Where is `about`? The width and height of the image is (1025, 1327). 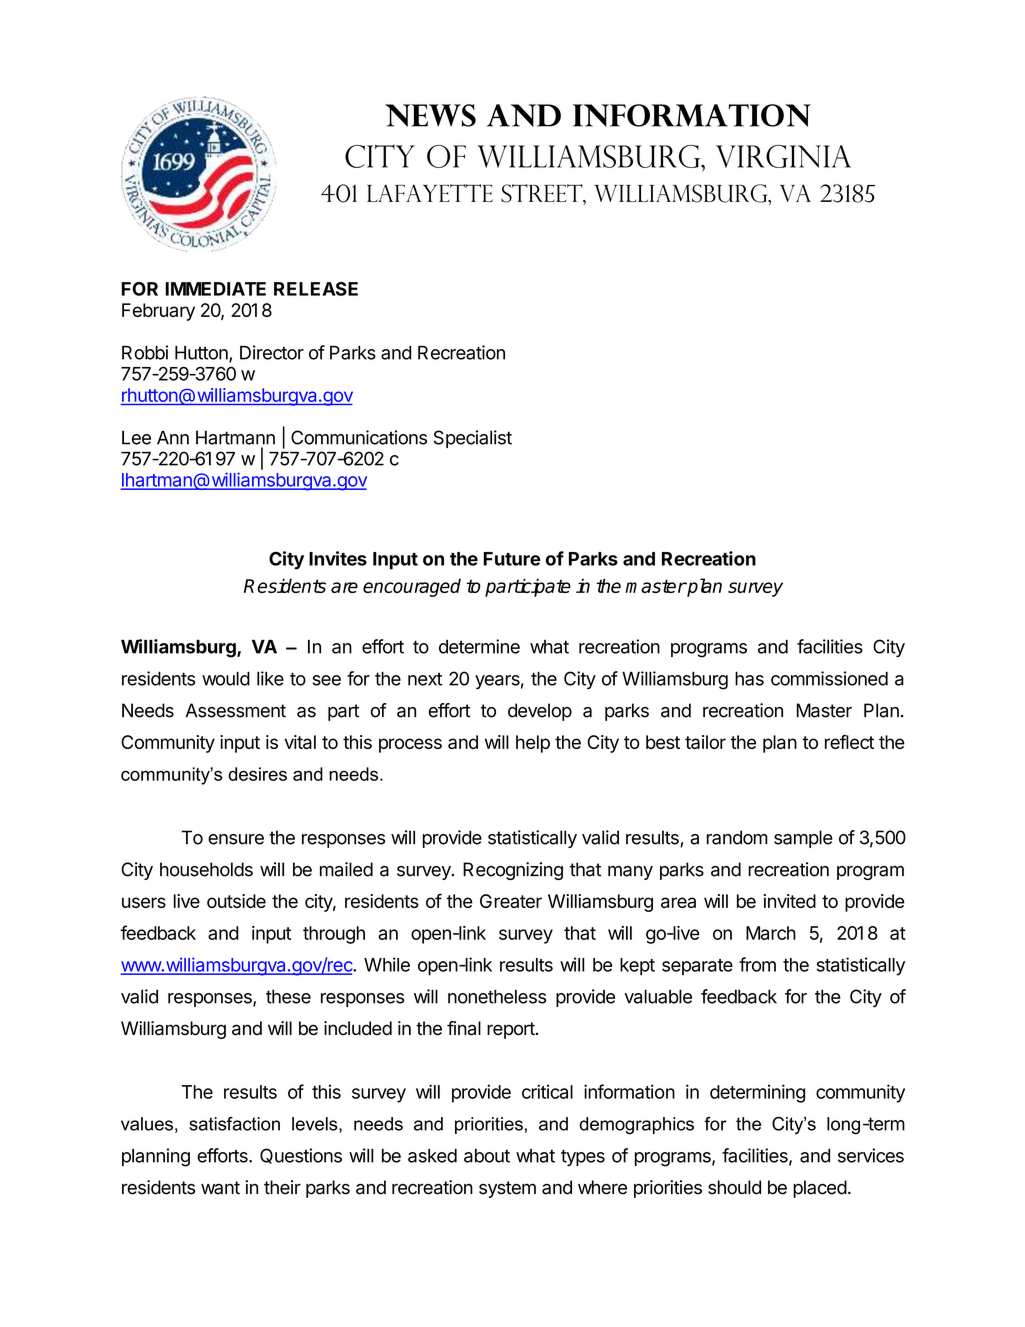
about is located at coordinates (487, 1156).
